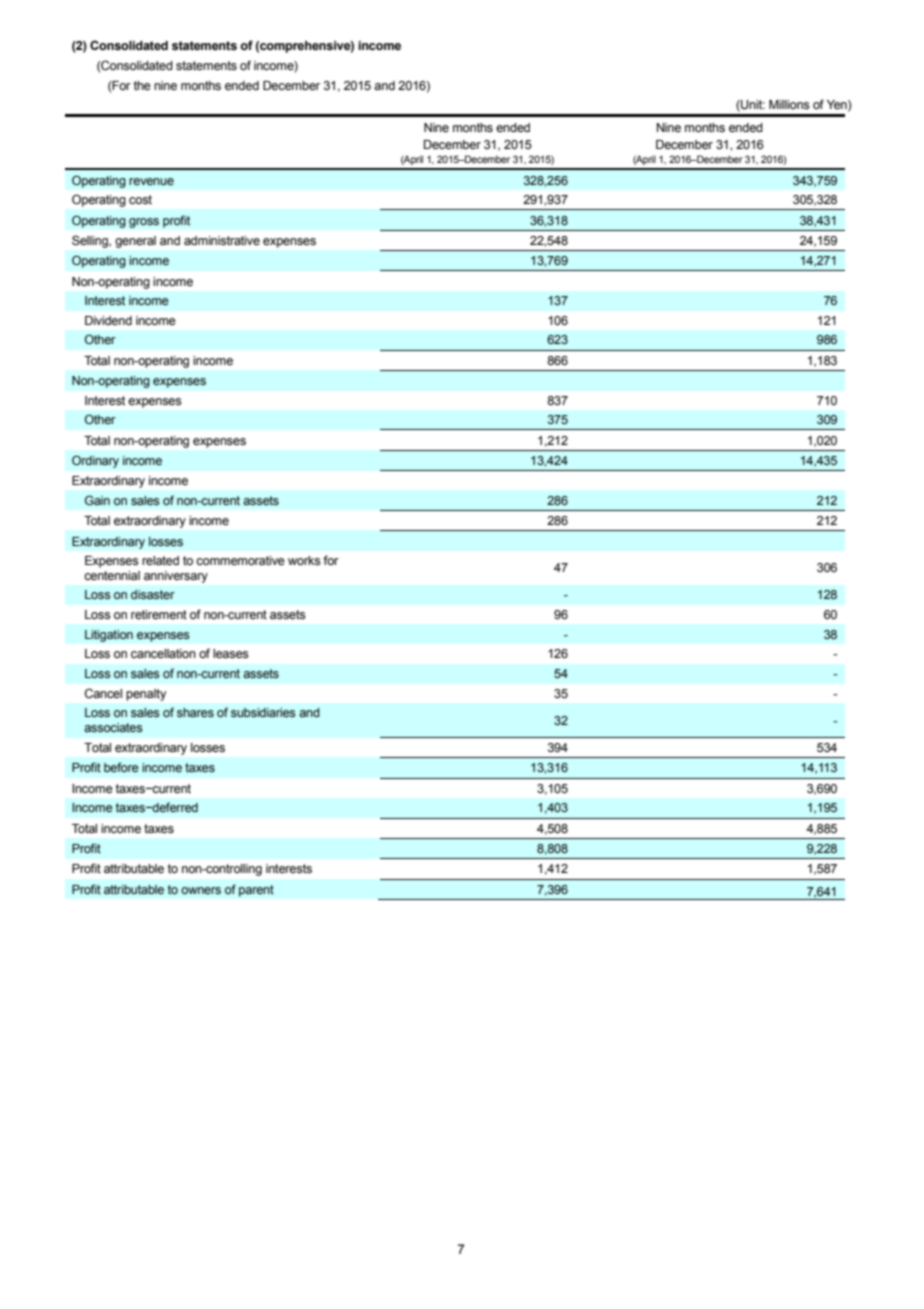 The height and width of the screenshot is (1309, 924). Describe the element at coordinates (304, 561) in the screenshot. I see `works` at that location.
